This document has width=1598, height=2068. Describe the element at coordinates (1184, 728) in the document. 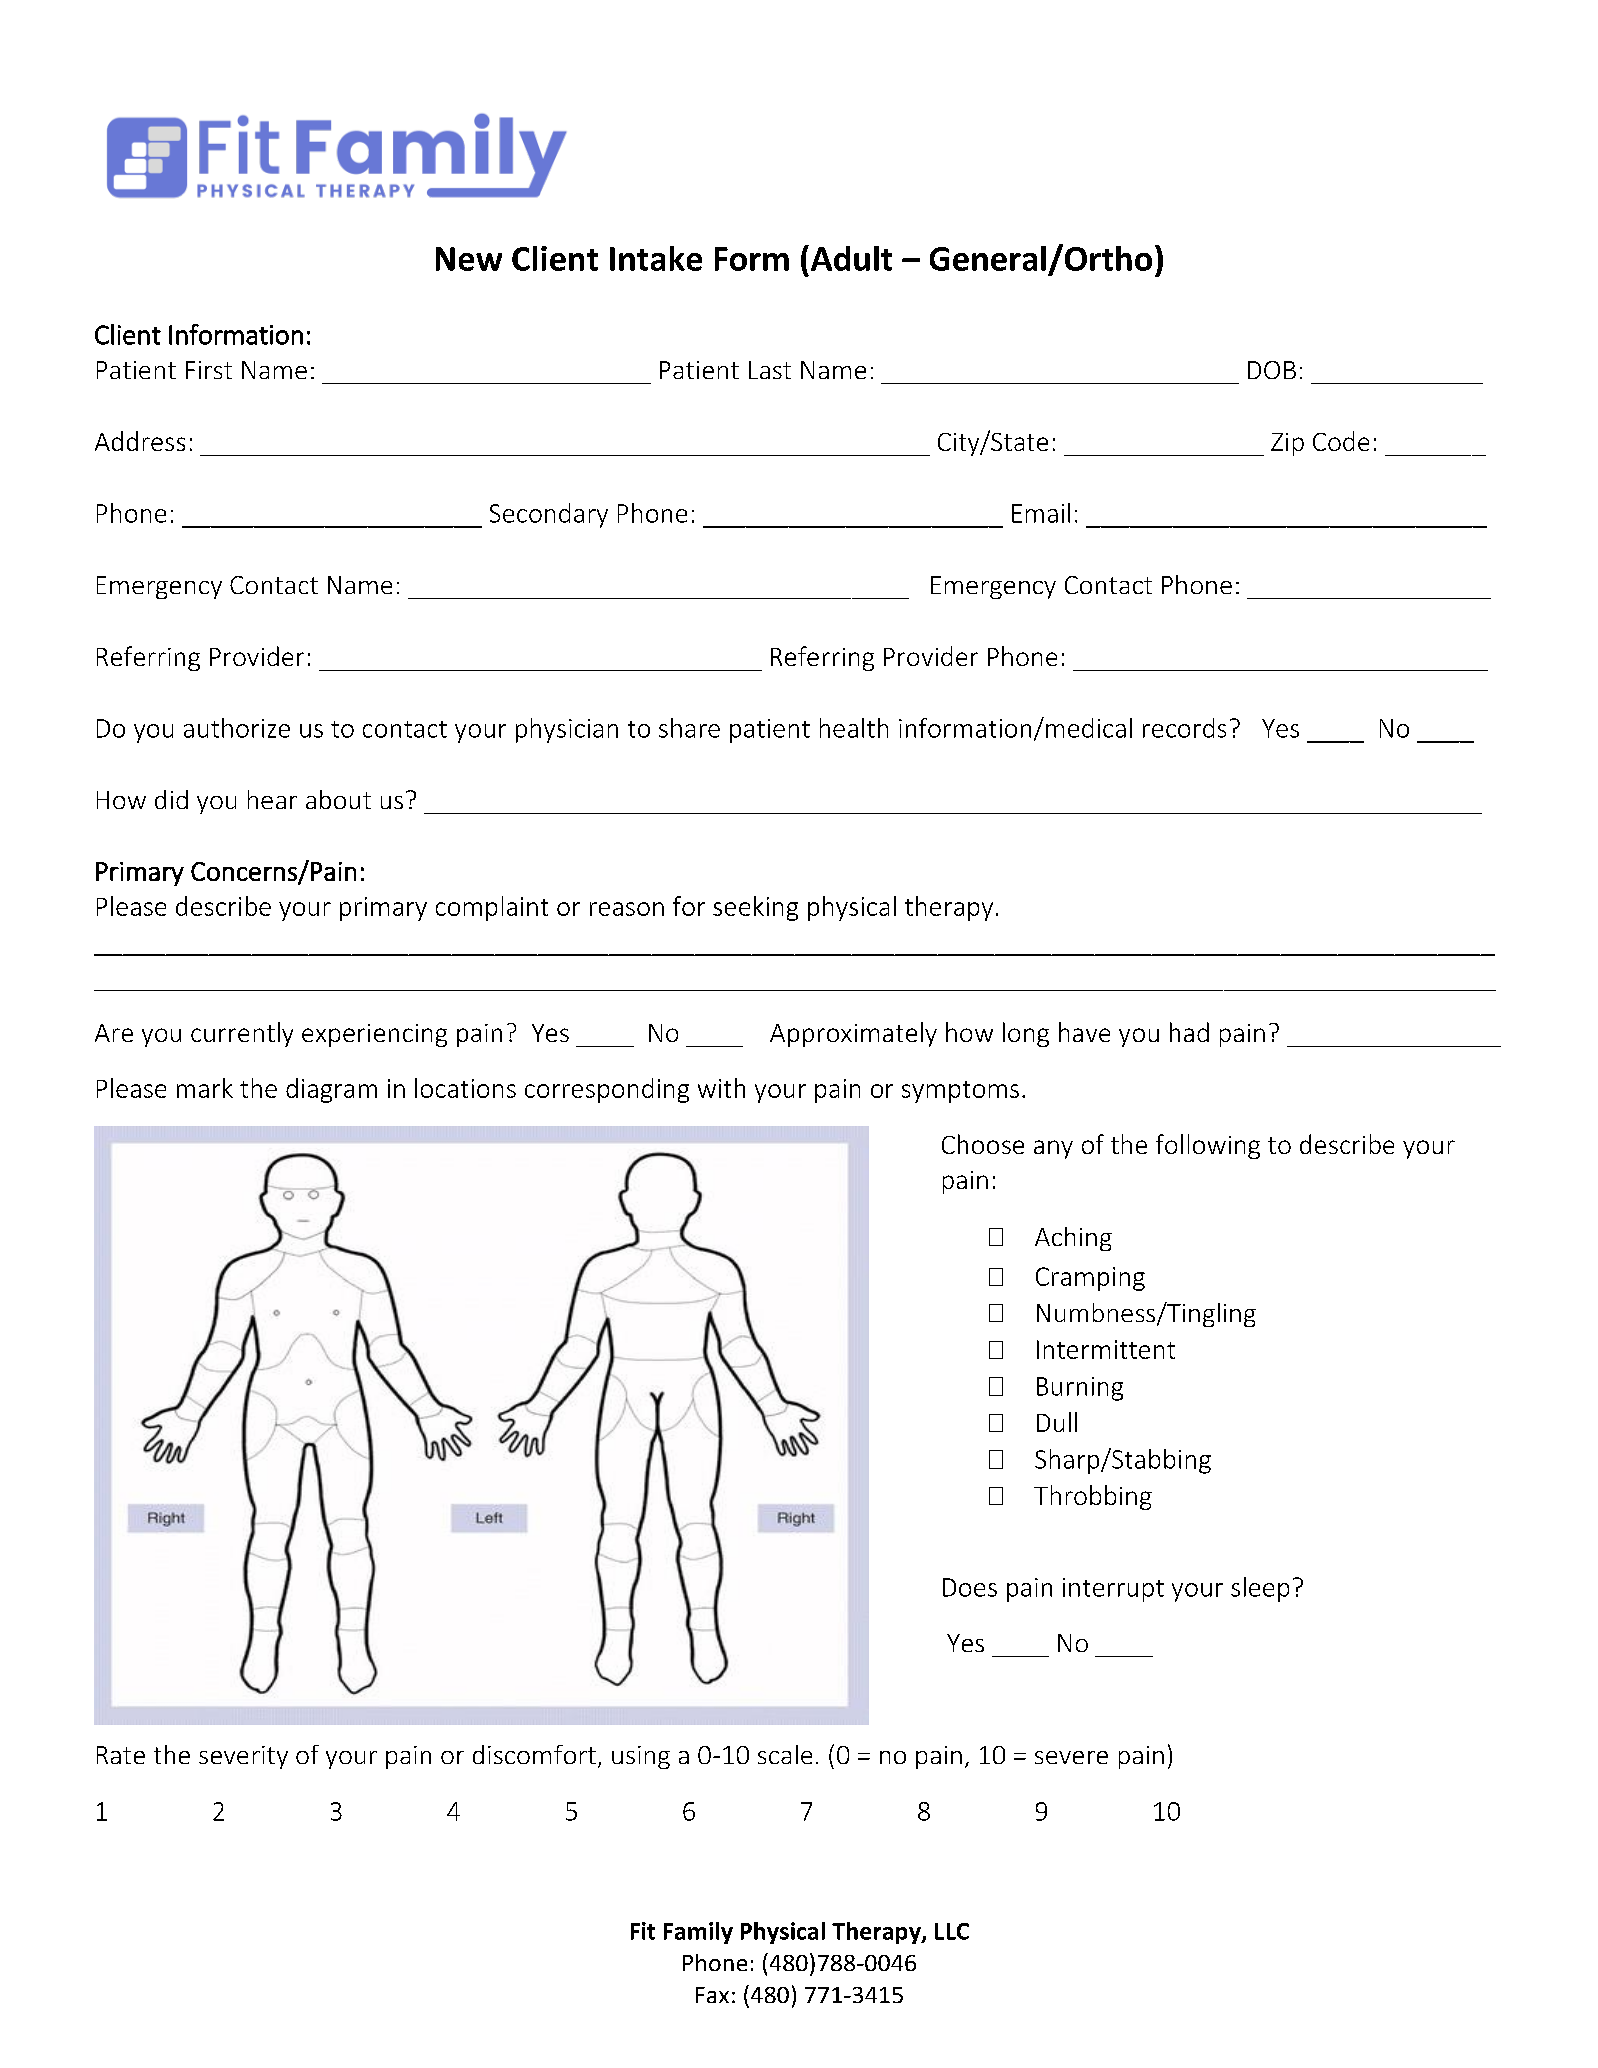

I see `records` at that location.
